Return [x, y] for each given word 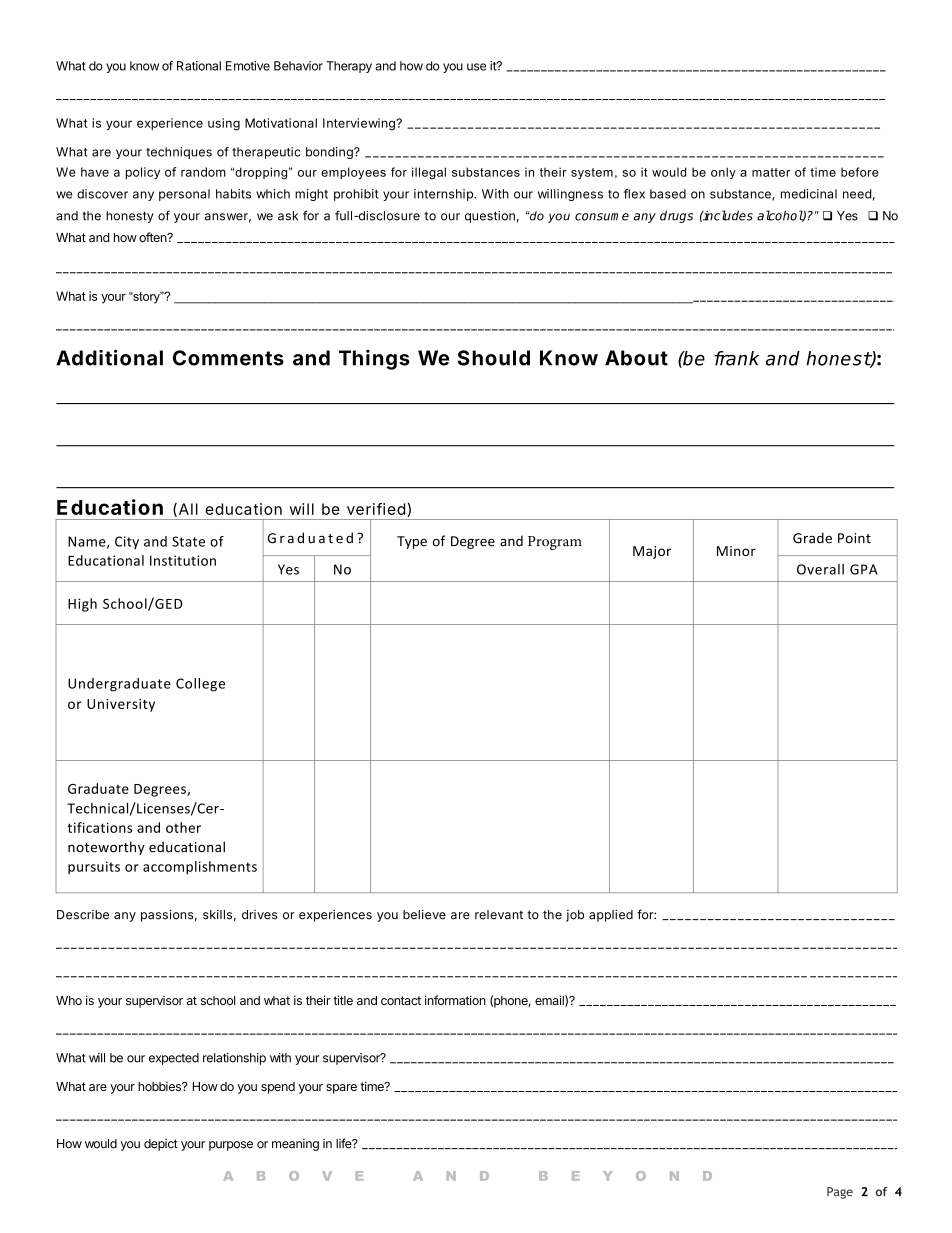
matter [771, 172]
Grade [812, 538]
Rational [199, 66]
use [476, 67]
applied [611, 916]
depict [161, 1145]
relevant [499, 915]
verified [376, 509]
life [345, 1143]
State [188, 541]
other [183, 827]
